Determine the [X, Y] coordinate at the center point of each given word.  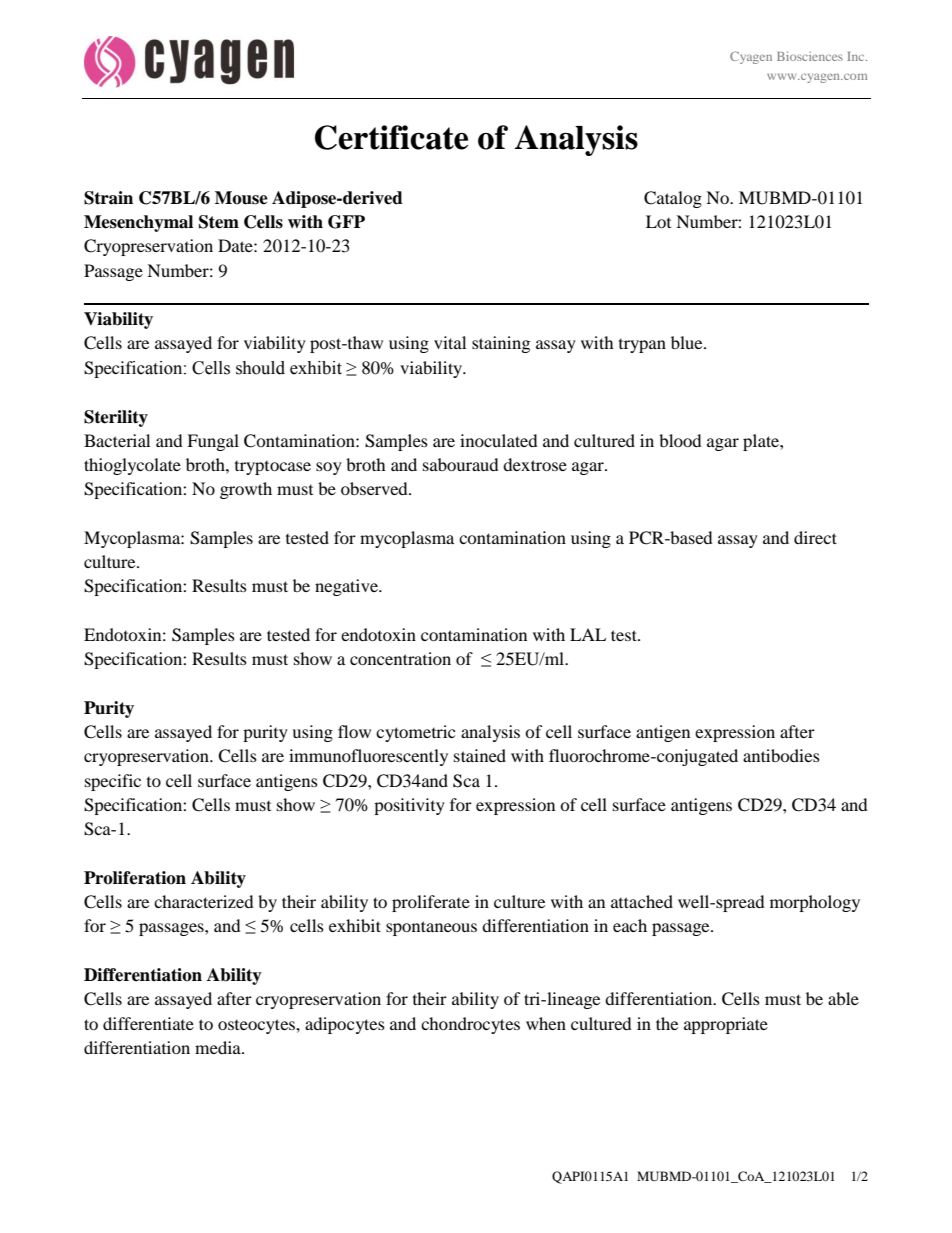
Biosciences [810, 56]
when [546, 1023]
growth [246, 490]
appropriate [726, 1025]
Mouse [241, 198]
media [219, 1047]
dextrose [535, 464]
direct [815, 537]
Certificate [391, 137]
